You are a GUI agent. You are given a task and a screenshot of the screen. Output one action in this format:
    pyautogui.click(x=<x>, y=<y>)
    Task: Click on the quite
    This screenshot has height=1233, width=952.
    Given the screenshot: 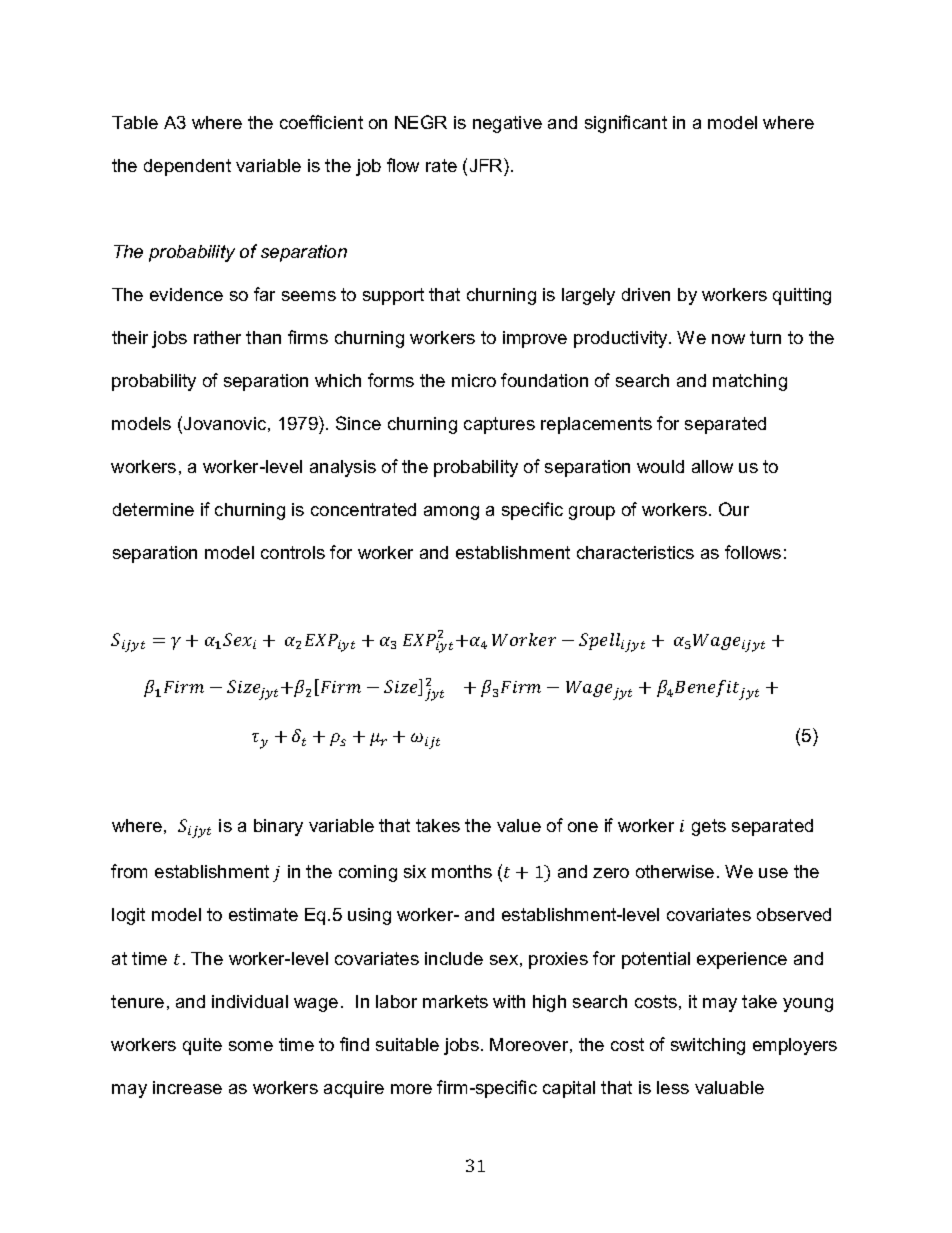 What is the action you would take?
    pyautogui.click(x=202, y=1046)
